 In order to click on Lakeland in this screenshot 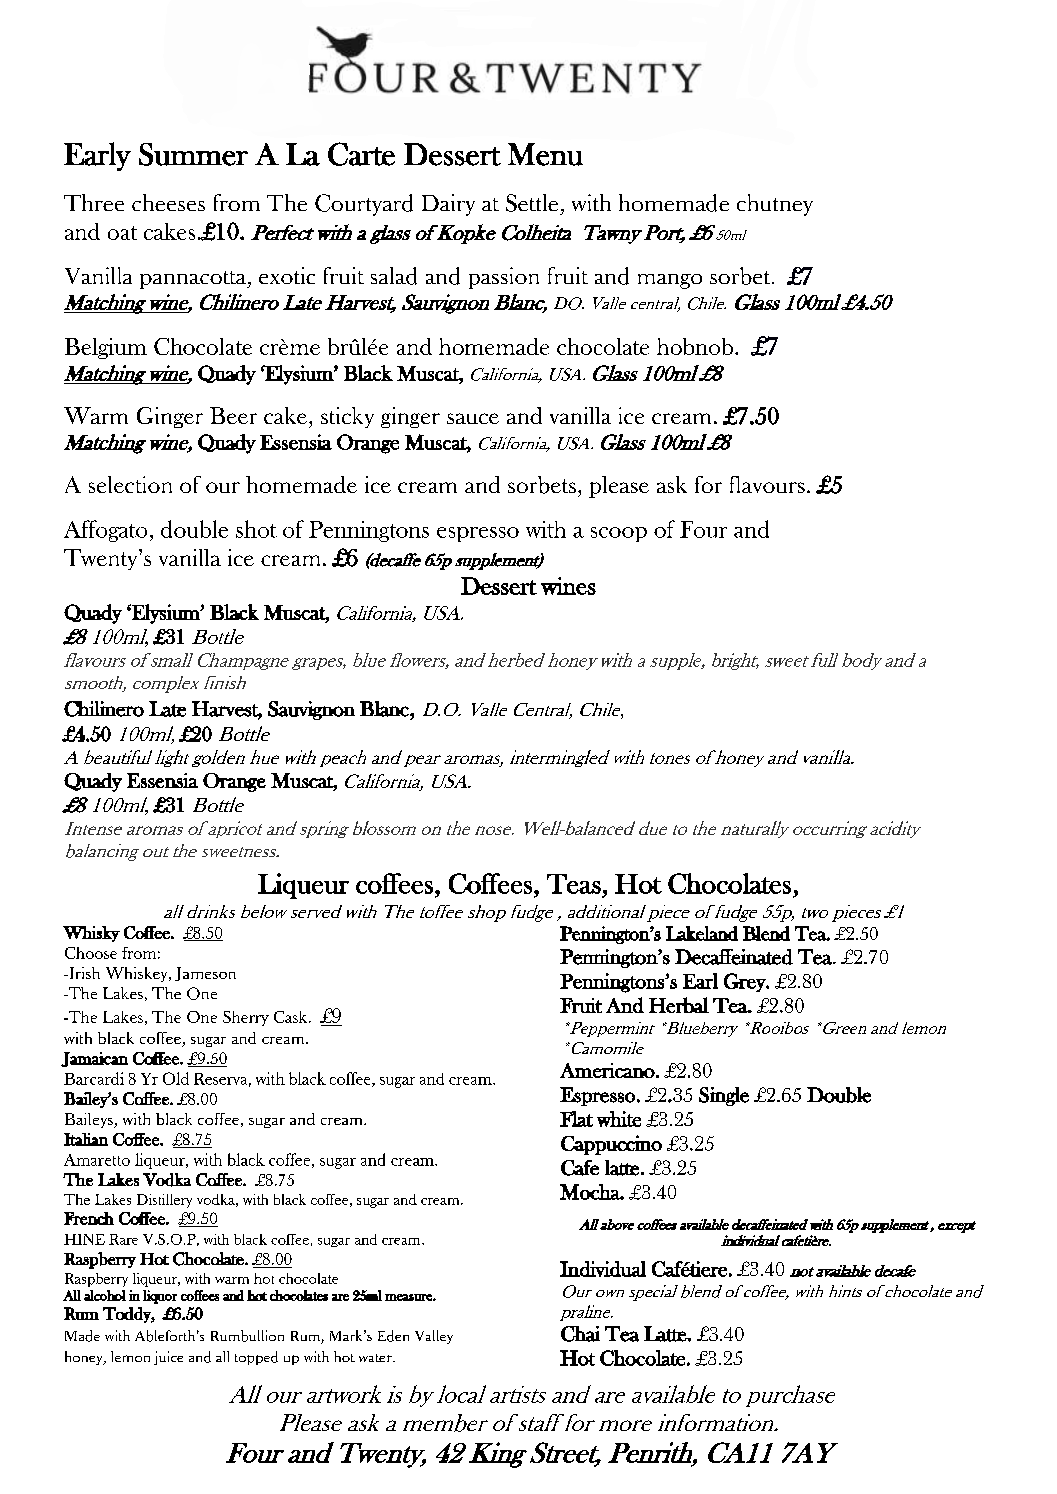, I will do `click(702, 933)`.
